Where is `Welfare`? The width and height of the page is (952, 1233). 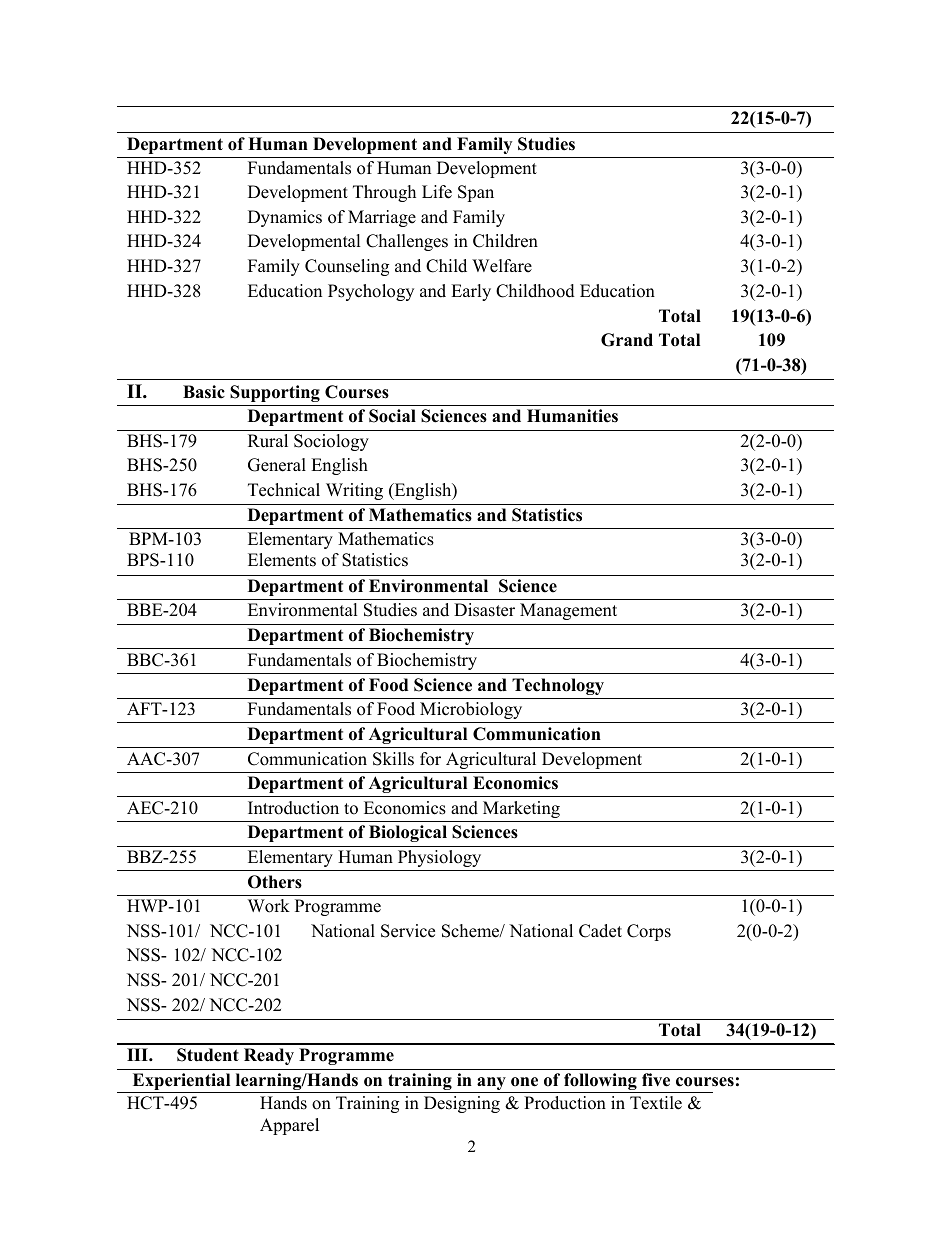 Welfare is located at coordinates (502, 266).
